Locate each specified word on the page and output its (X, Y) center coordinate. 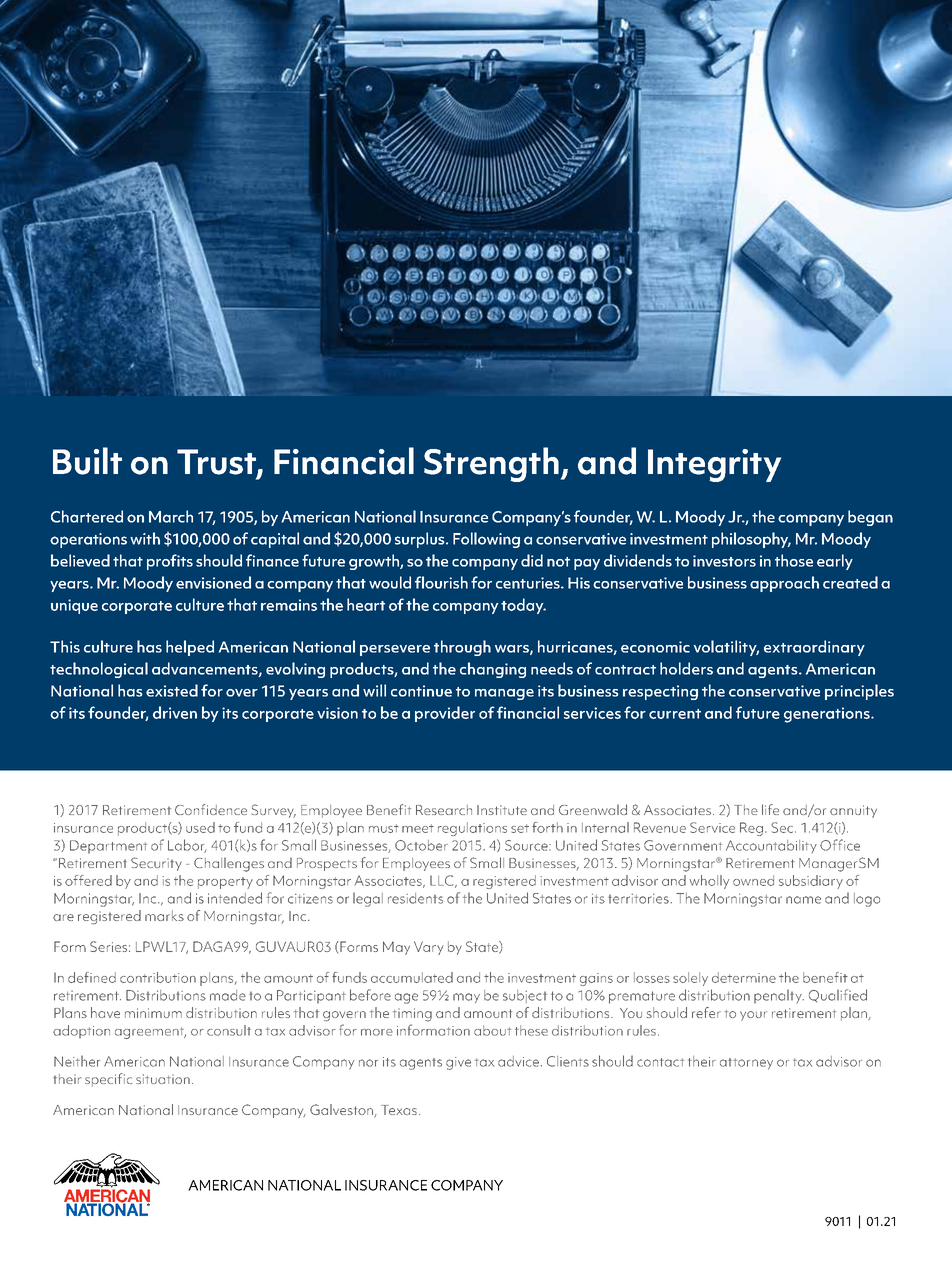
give (458, 1063)
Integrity (714, 465)
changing (493, 670)
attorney (746, 1064)
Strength (491, 464)
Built (87, 461)
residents (415, 898)
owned (753, 880)
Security (156, 864)
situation (163, 1079)
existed (172, 690)
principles (859, 692)
